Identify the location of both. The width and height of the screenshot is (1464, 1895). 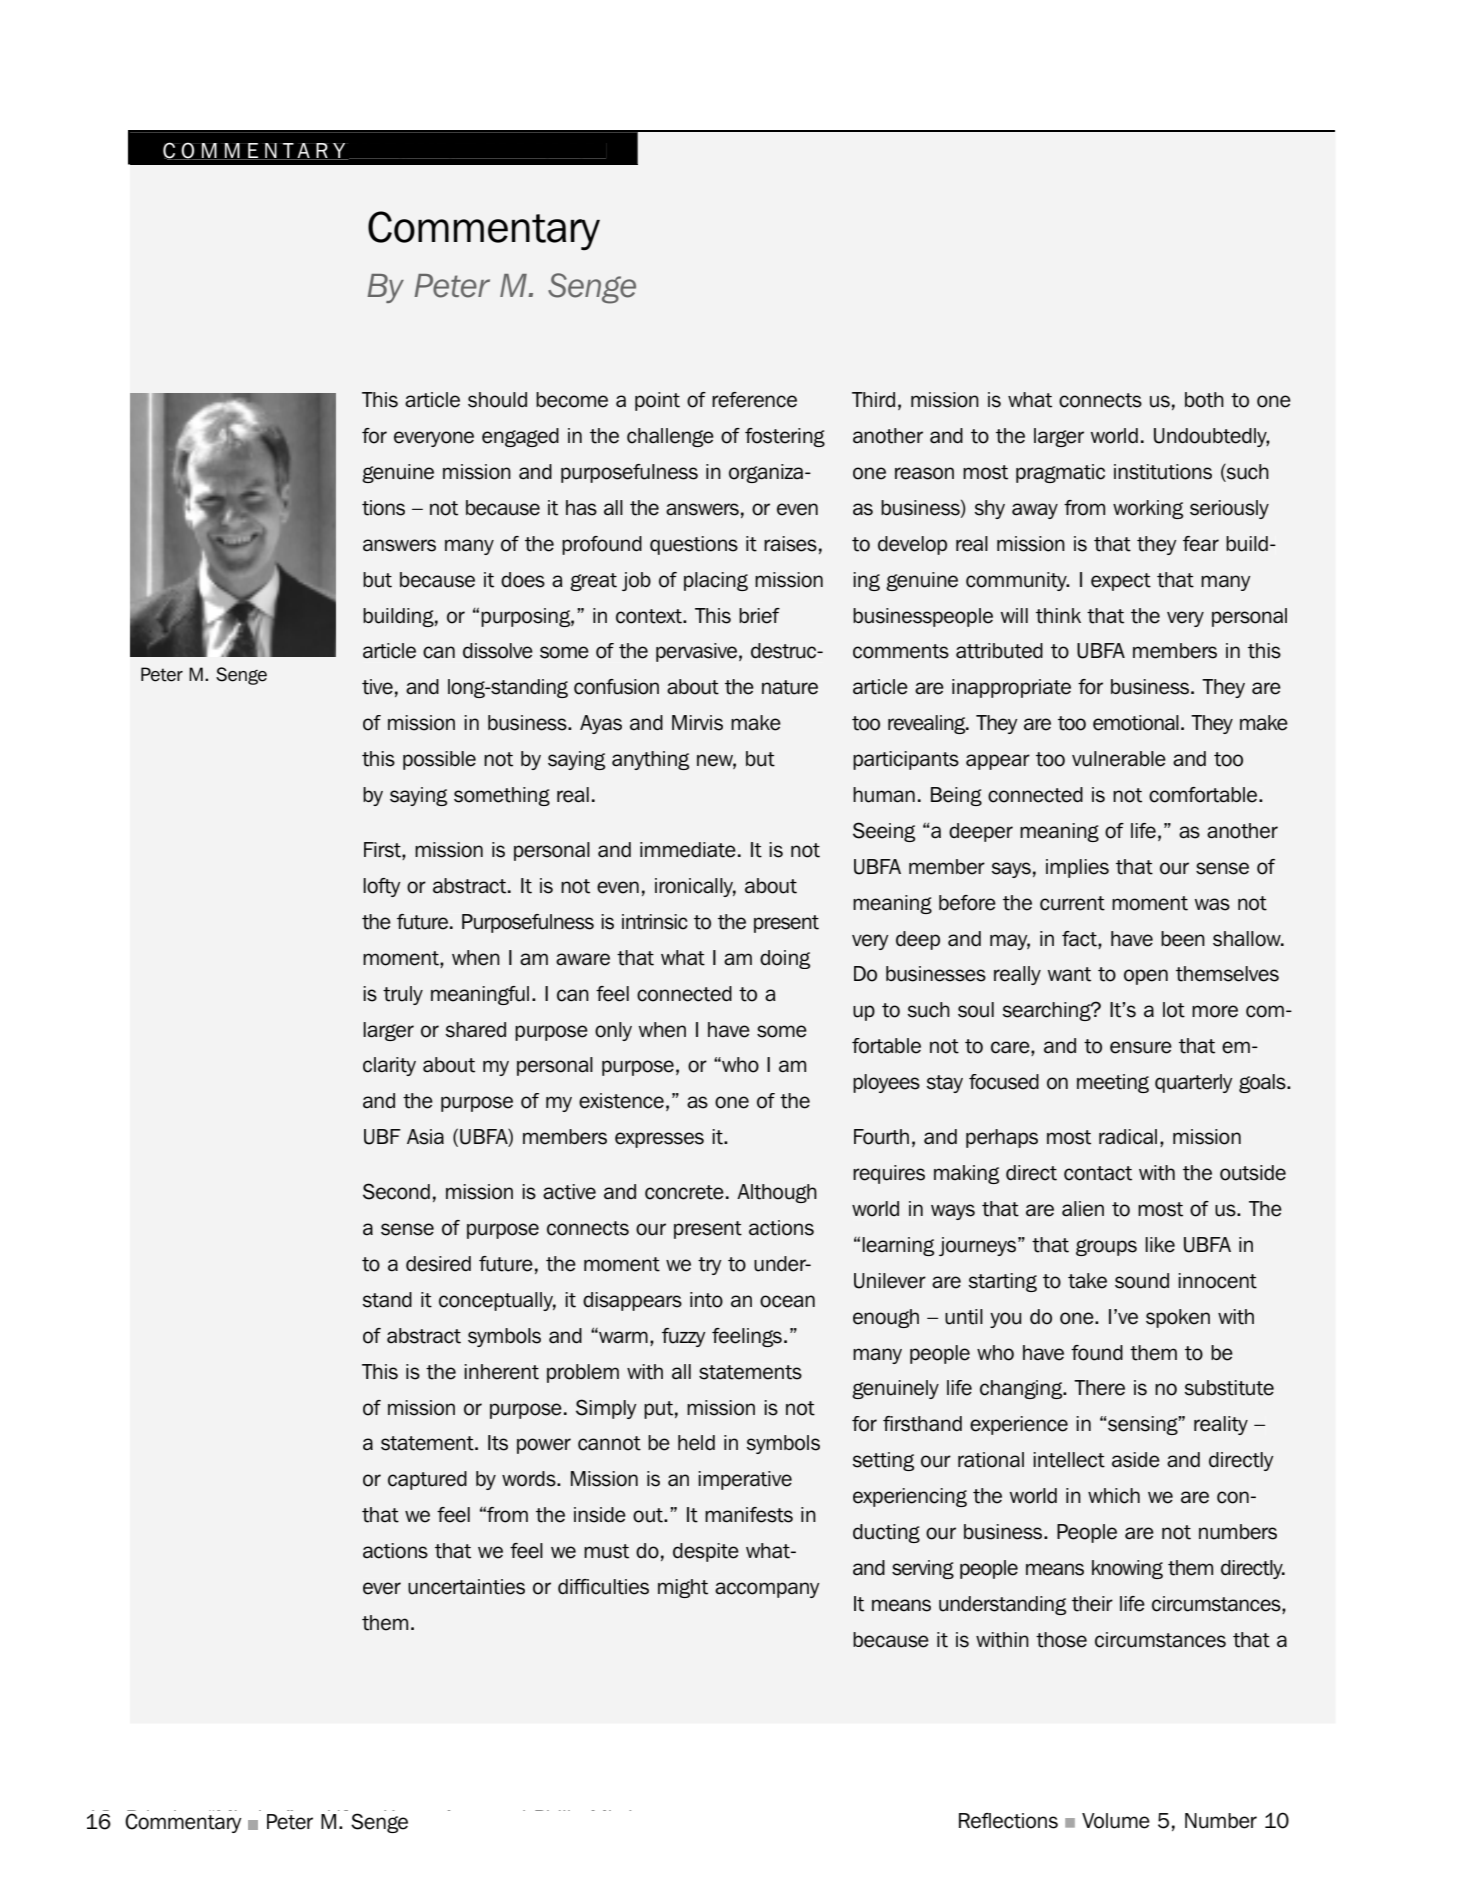
(1204, 400).
